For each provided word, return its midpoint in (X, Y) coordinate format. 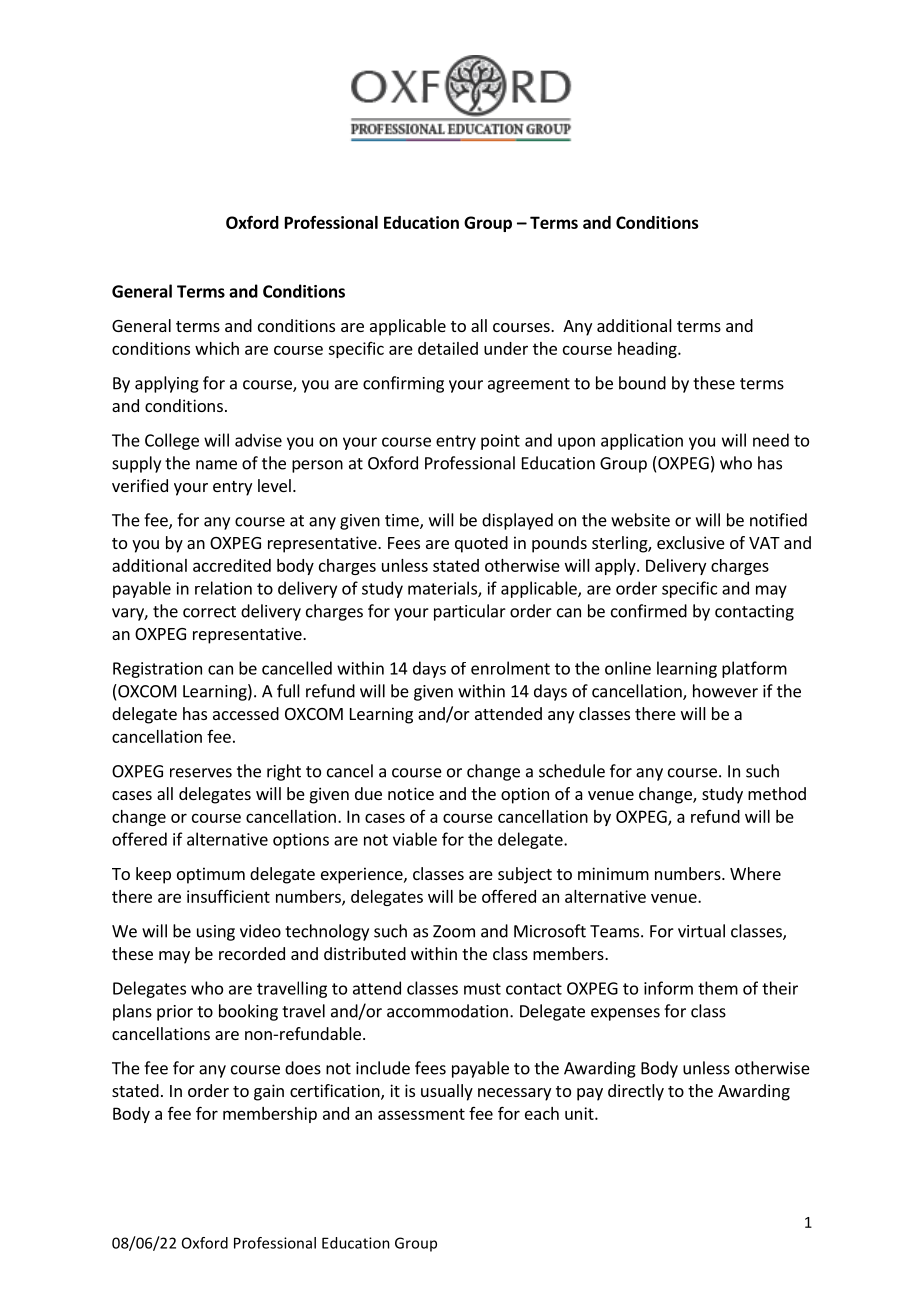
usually (447, 1092)
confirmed (649, 611)
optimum (211, 875)
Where (755, 873)
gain (269, 1092)
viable (415, 839)
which (217, 348)
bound (642, 383)
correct (209, 612)
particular (470, 612)
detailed (448, 348)
